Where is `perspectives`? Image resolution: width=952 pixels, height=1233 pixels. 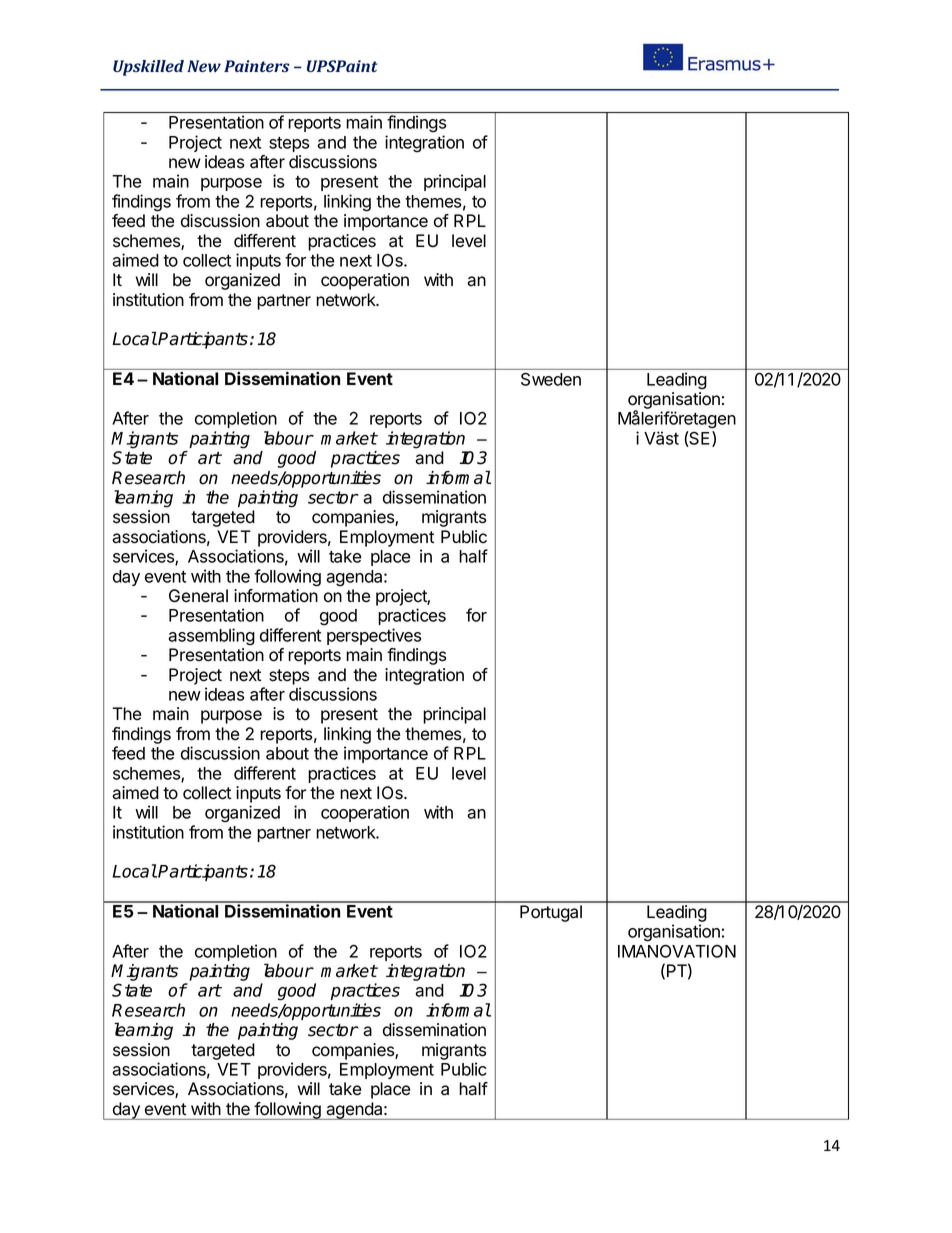
perspectives is located at coordinates (374, 636).
